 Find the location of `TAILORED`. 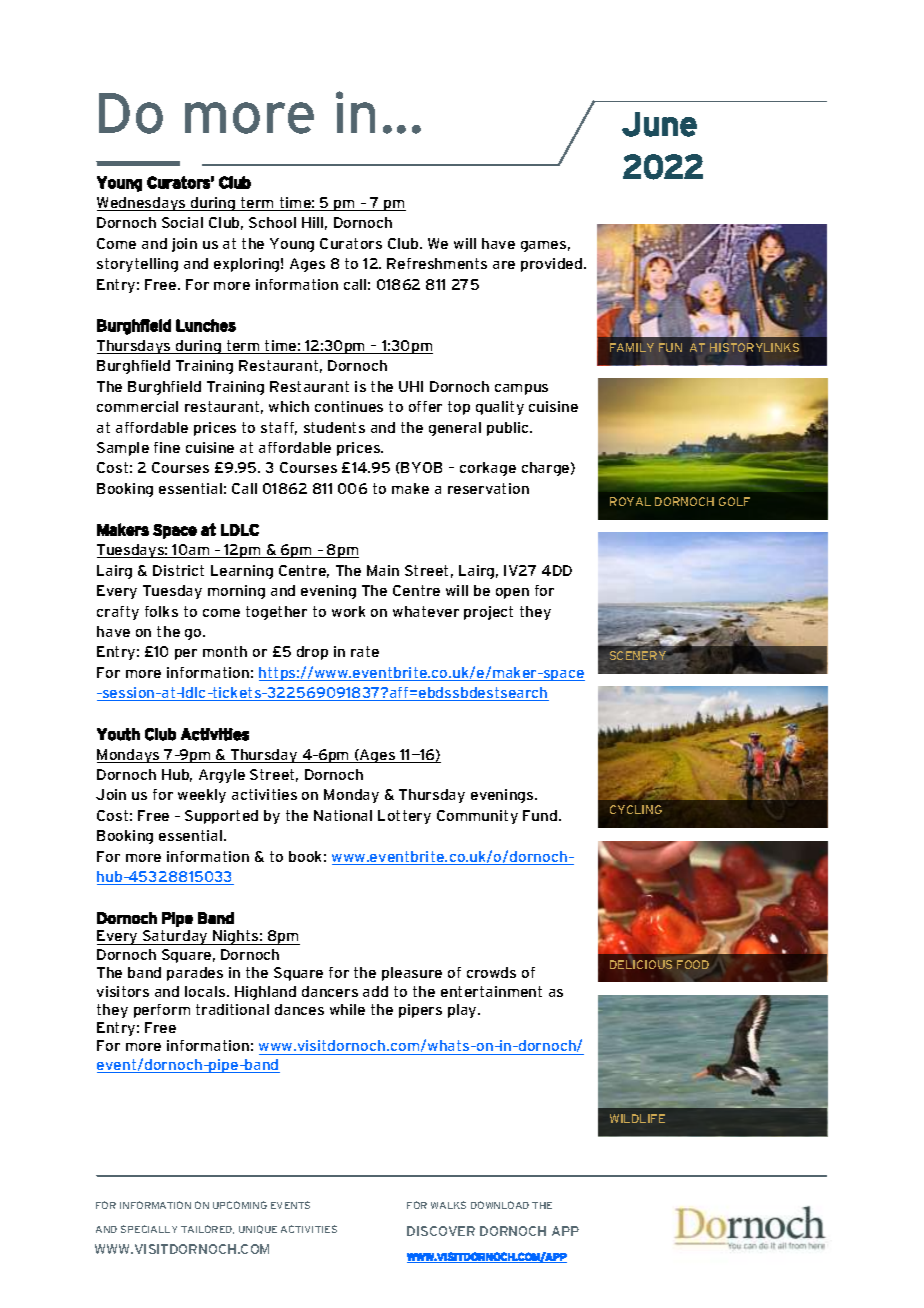

TAILORED is located at coordinates (207, 1229).
